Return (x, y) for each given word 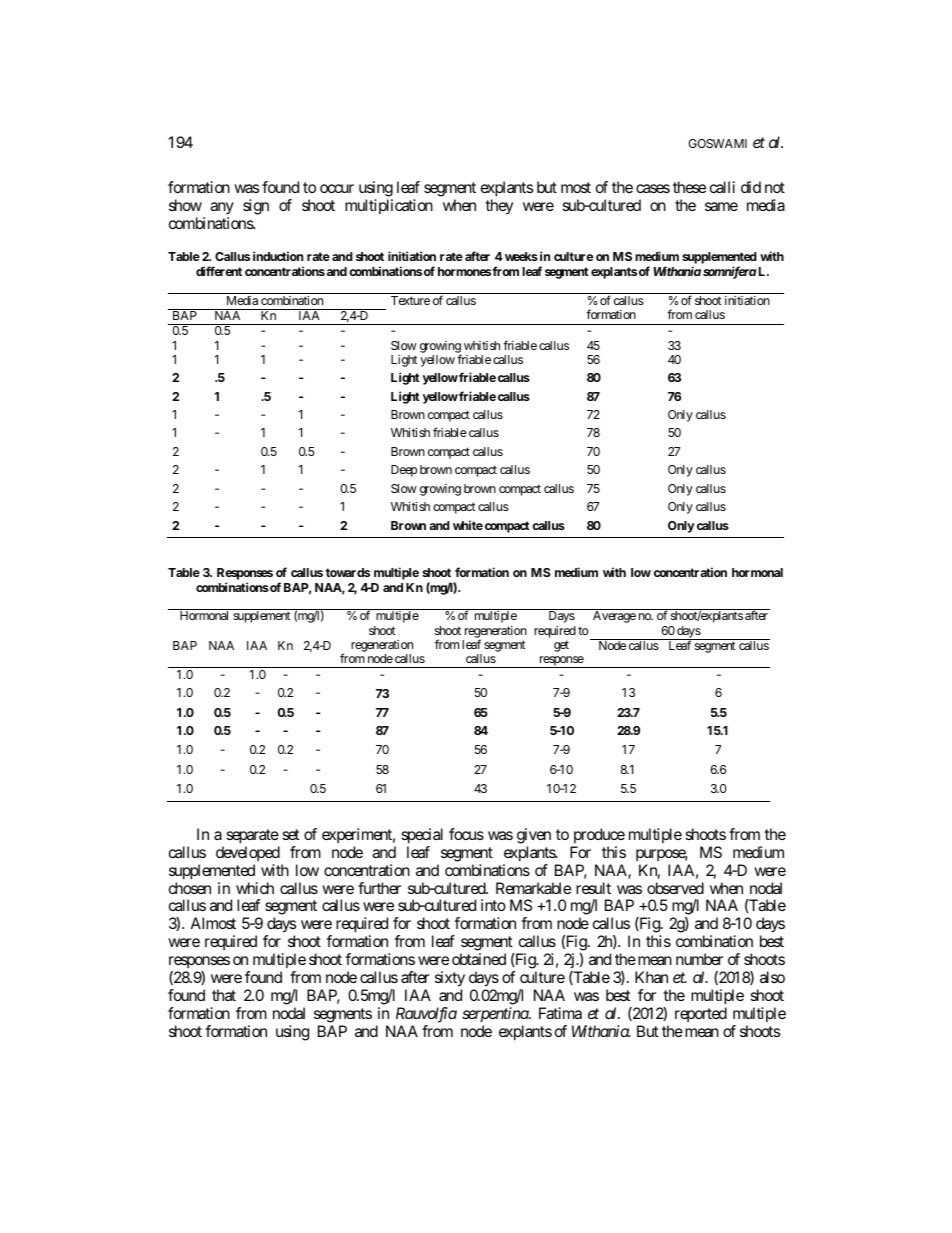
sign (256, 207)
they (499, 206)
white (468, 525)
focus (466, 834)
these (689, 187)
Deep (404, 471)
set (291, 834)
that (224, 995)
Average (614, 617)
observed (675, 888)
